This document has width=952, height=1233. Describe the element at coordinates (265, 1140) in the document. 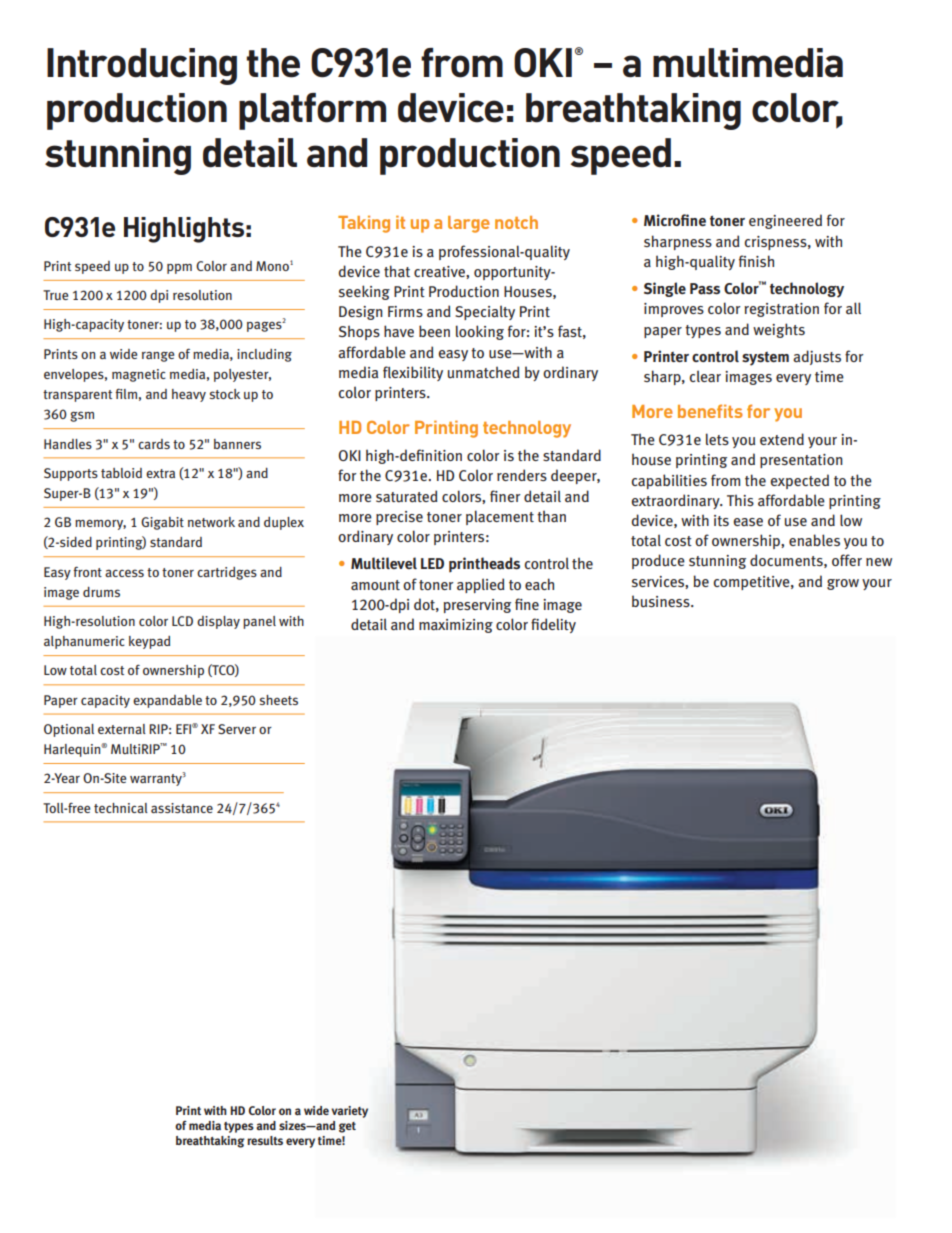

I see `results` at that location.
